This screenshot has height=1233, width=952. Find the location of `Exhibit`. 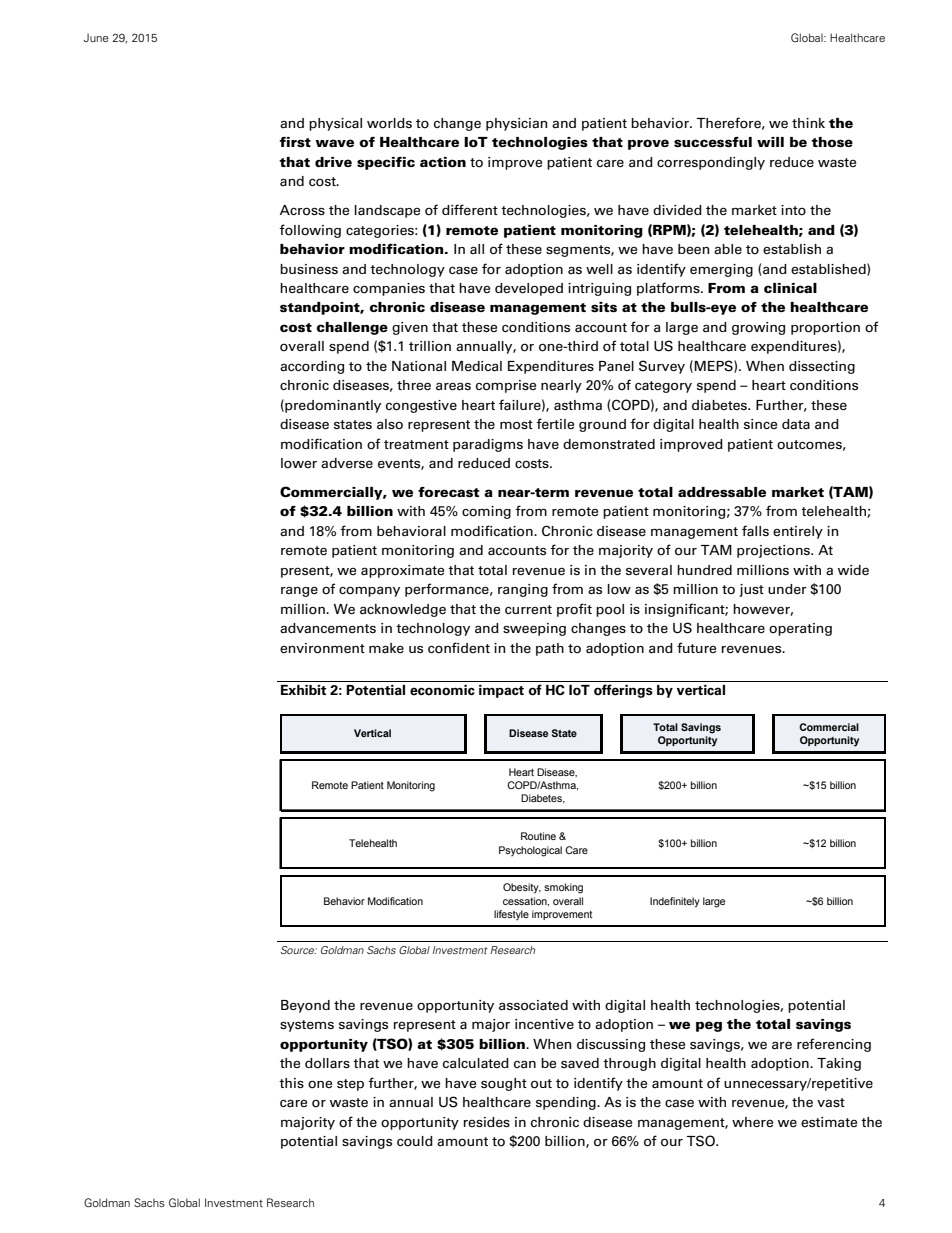

Exhibit is located at coordinates (304, 690).
